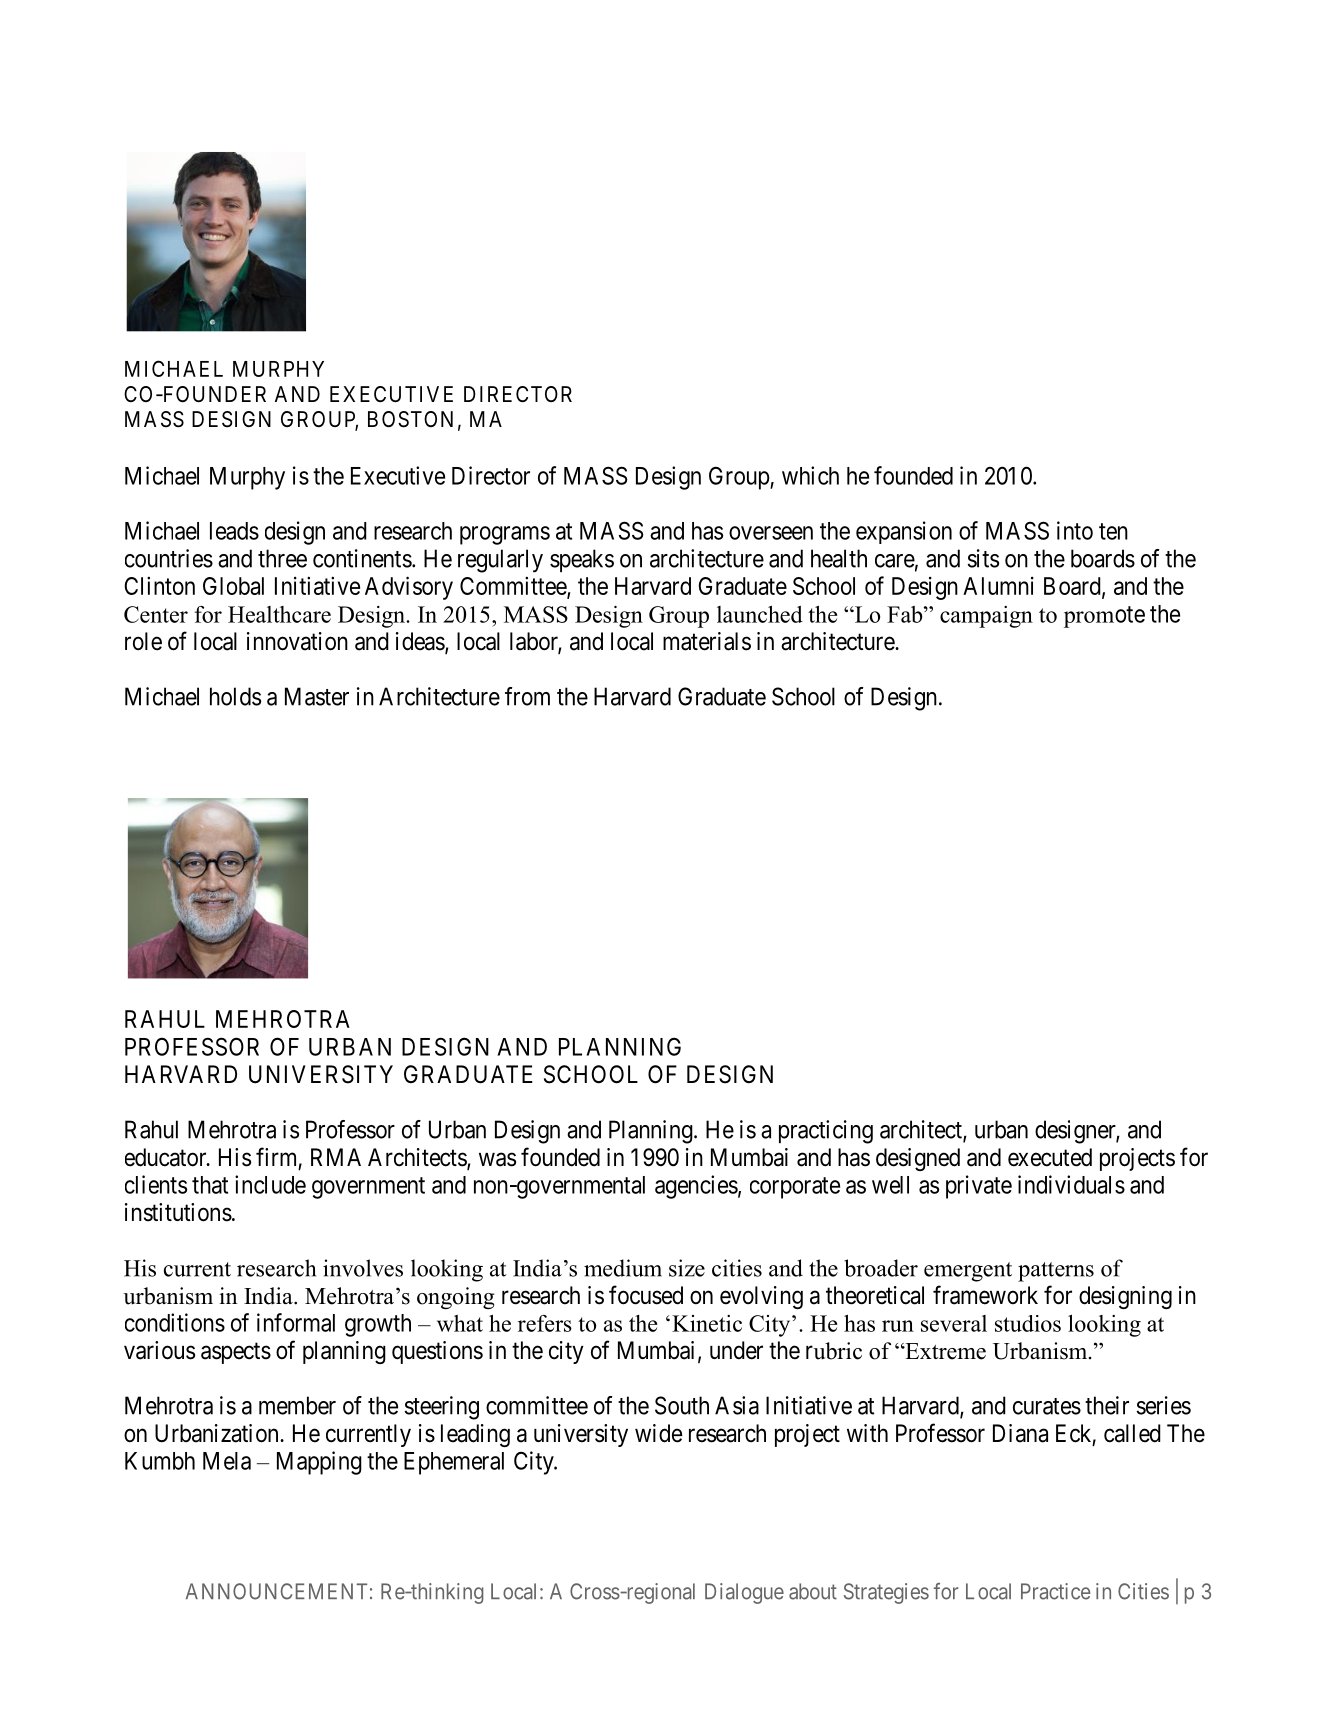 The width and height of the screenshot is (1335, 1728). Describe the element at coordinates (227, 1461) in the screenshot. I see `Mela` at that location.
